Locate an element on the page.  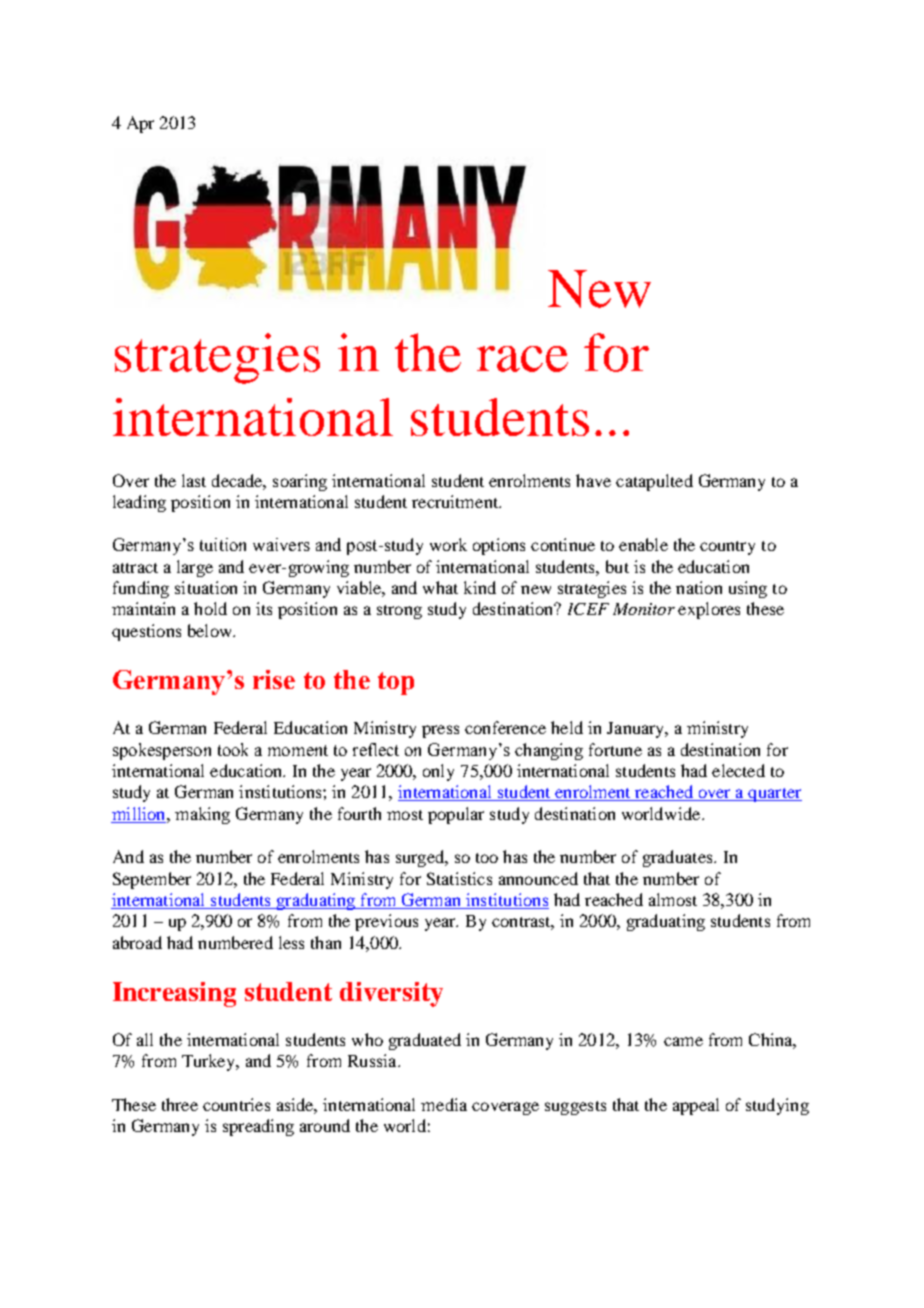
elected is located at coordinates (738, 770).
